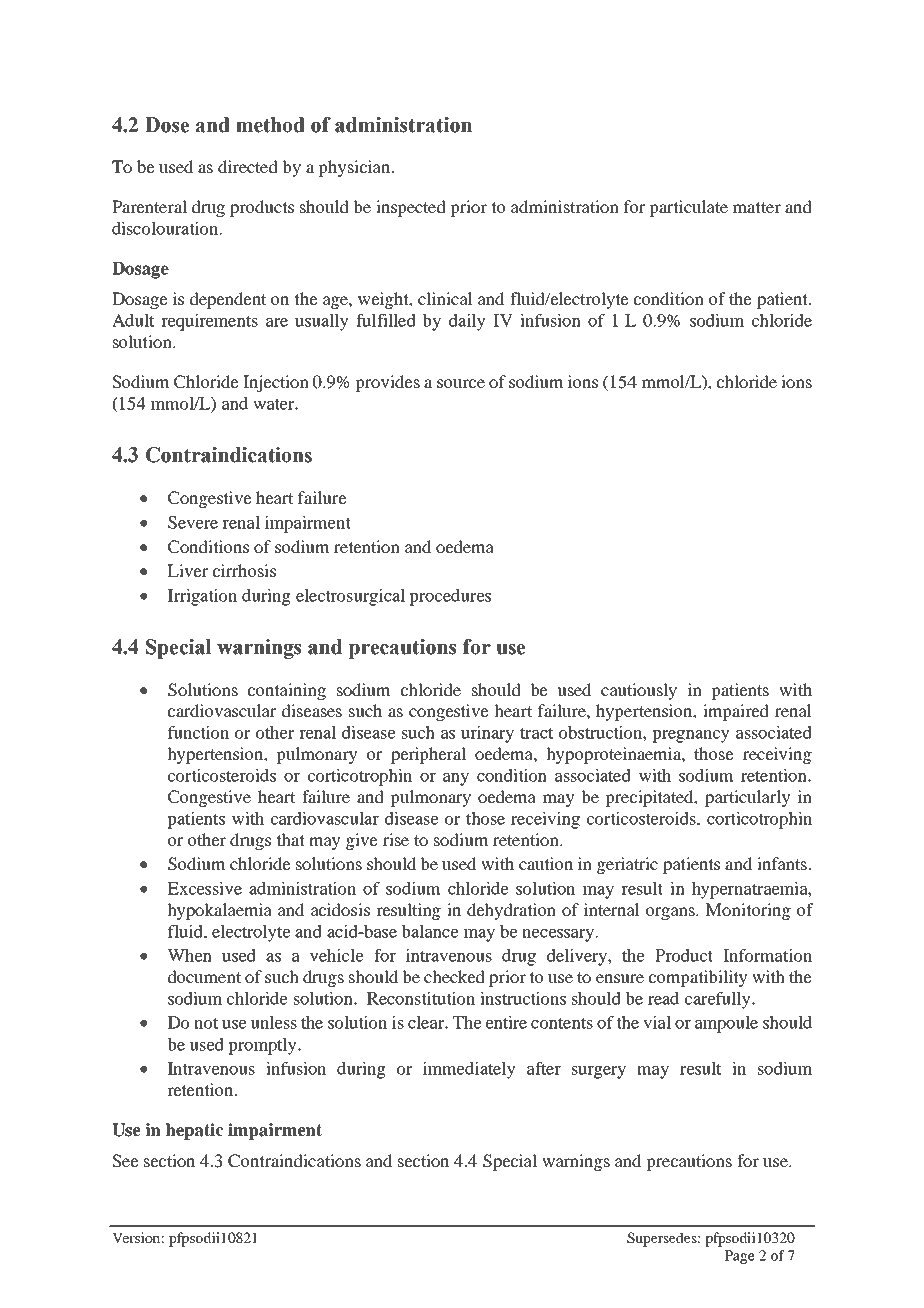  I want to click on rise, so click(396, 839).
